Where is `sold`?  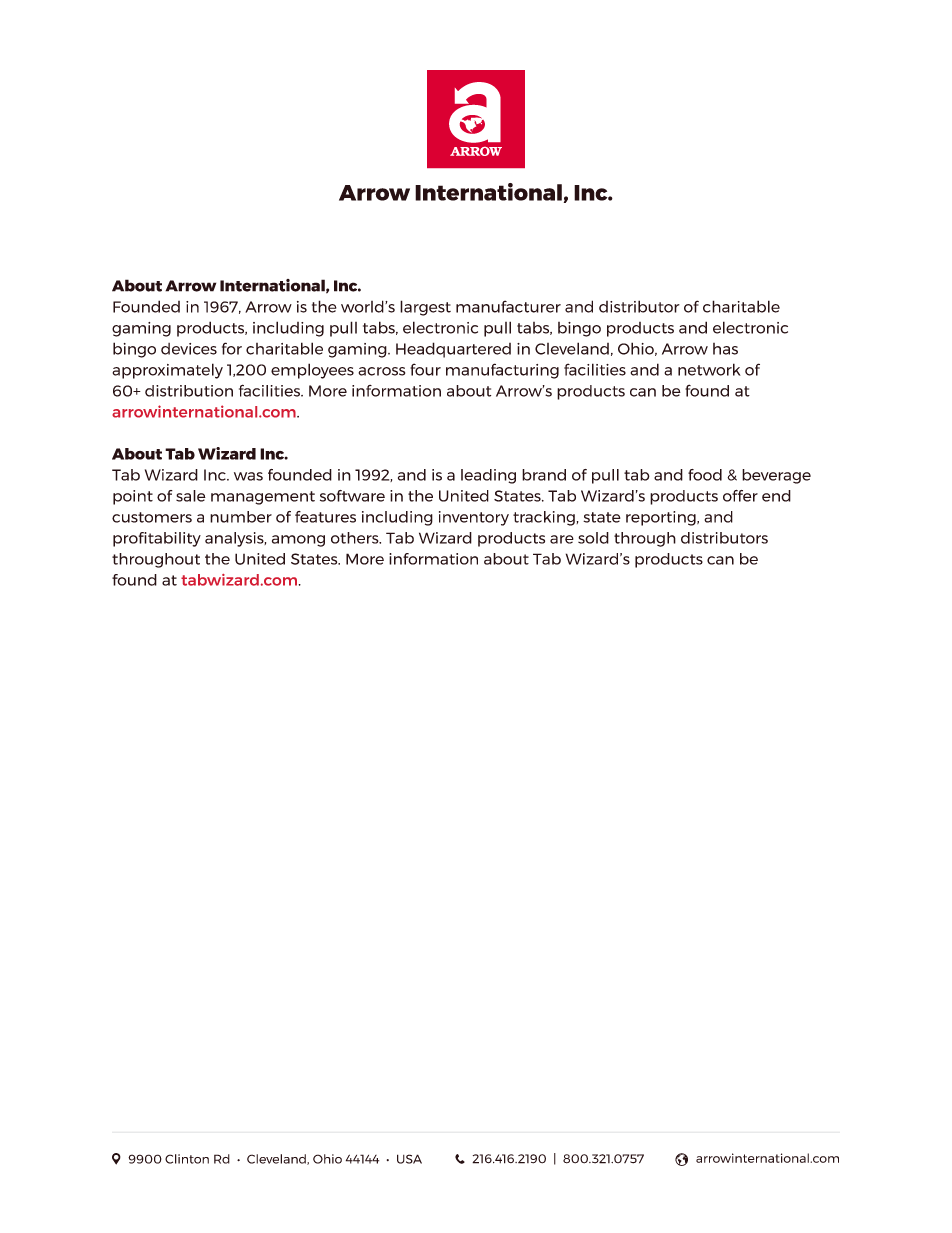
sold is located at coordinates (593, 538).
